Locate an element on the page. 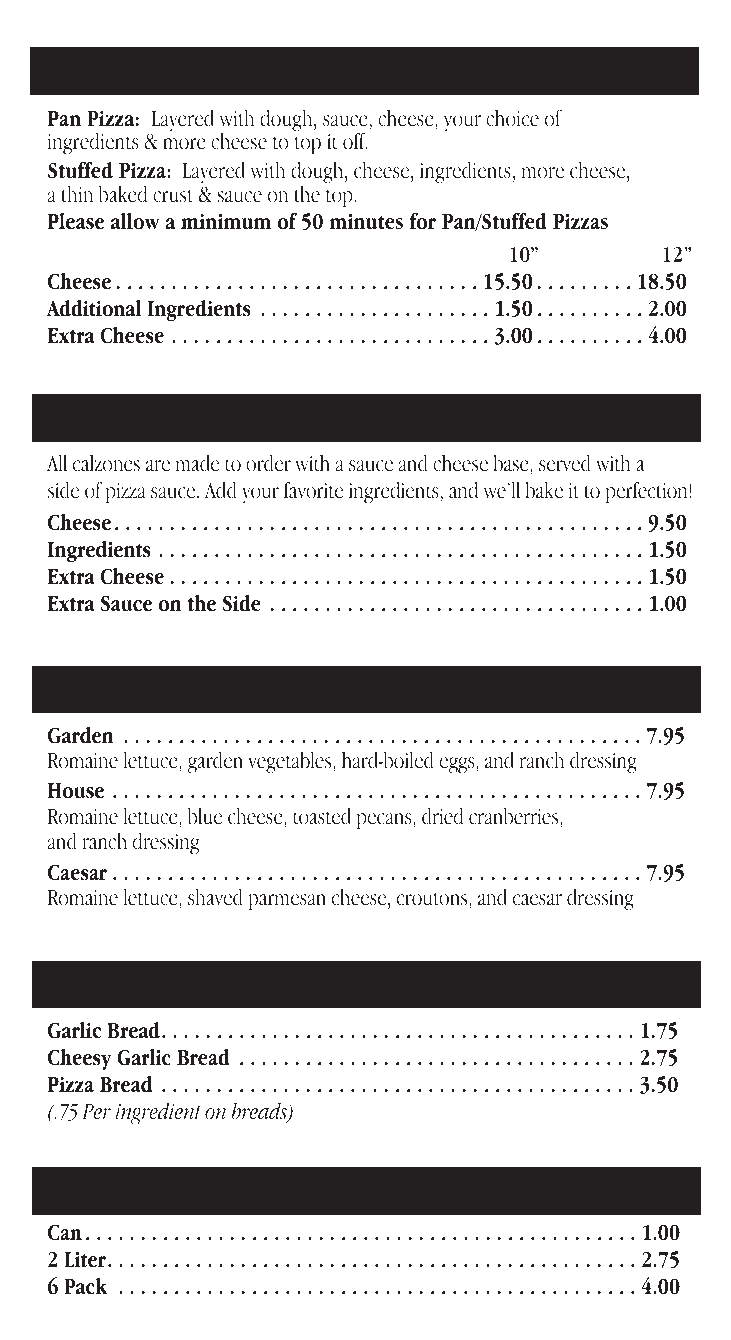  are is located at coordinates (158, 466).
